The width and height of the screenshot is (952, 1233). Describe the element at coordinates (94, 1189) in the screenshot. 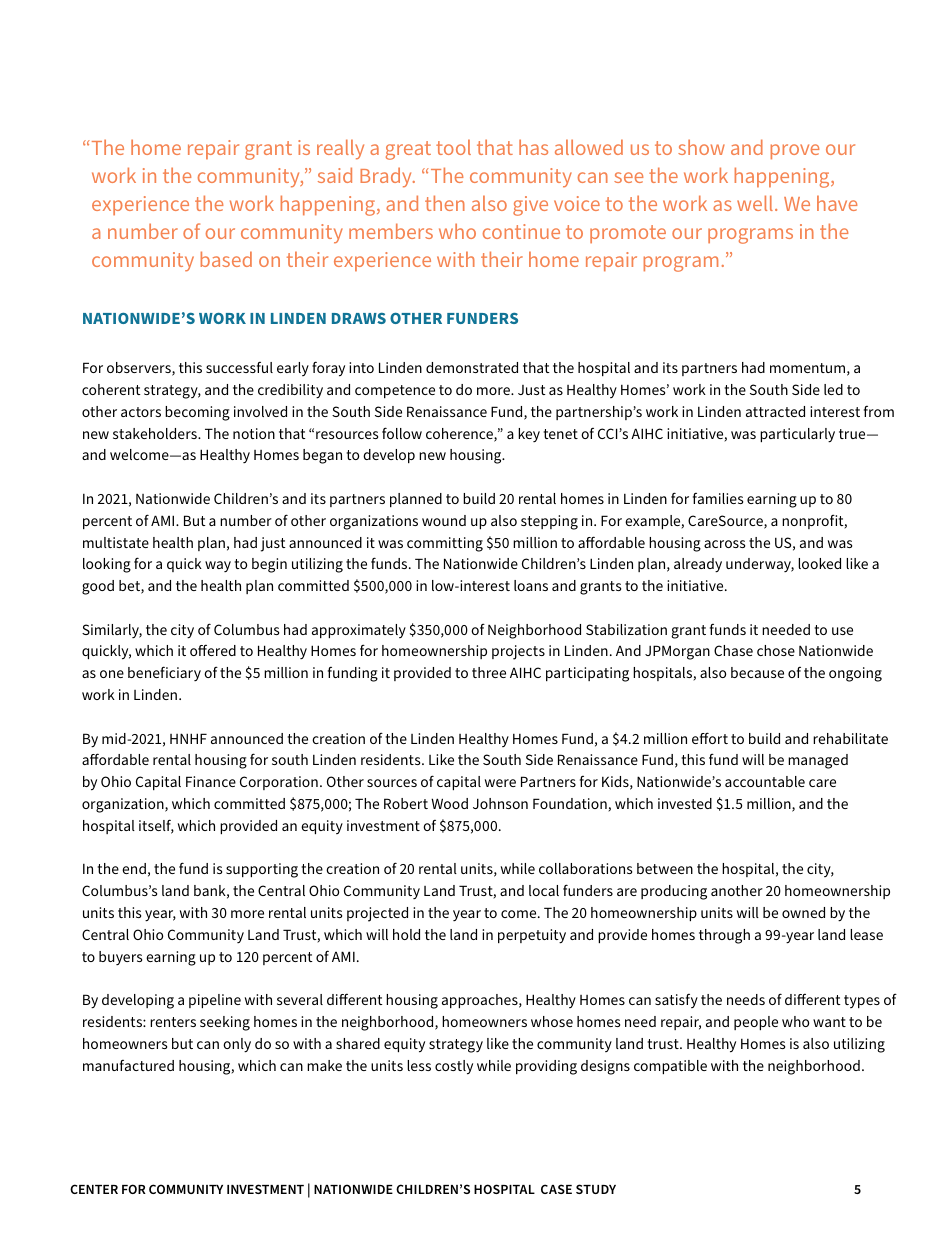

I see `CENTER` at that location.
